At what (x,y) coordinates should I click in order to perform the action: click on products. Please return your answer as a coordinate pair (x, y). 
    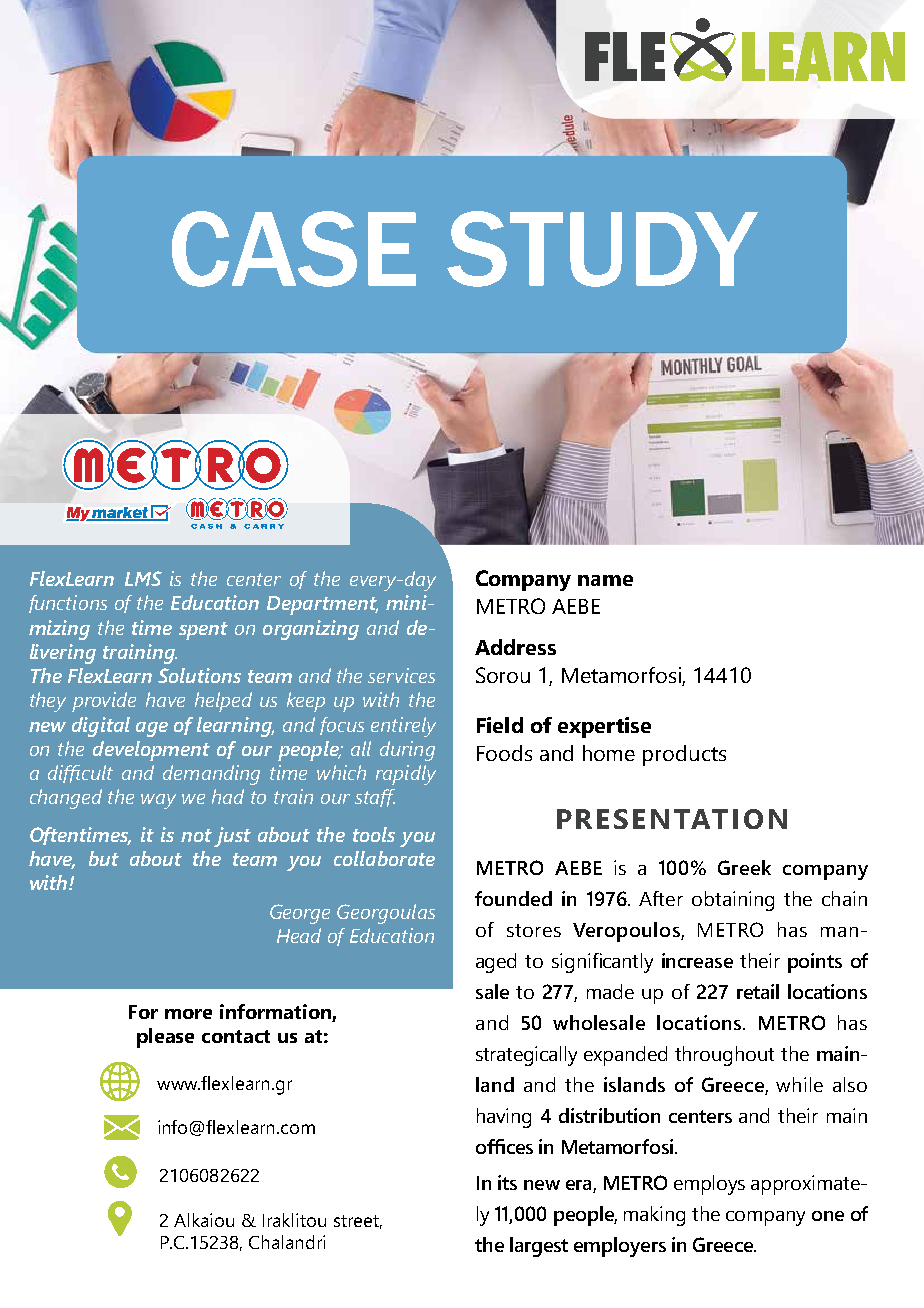
    Looking at the image, I should click on (684, 755).
